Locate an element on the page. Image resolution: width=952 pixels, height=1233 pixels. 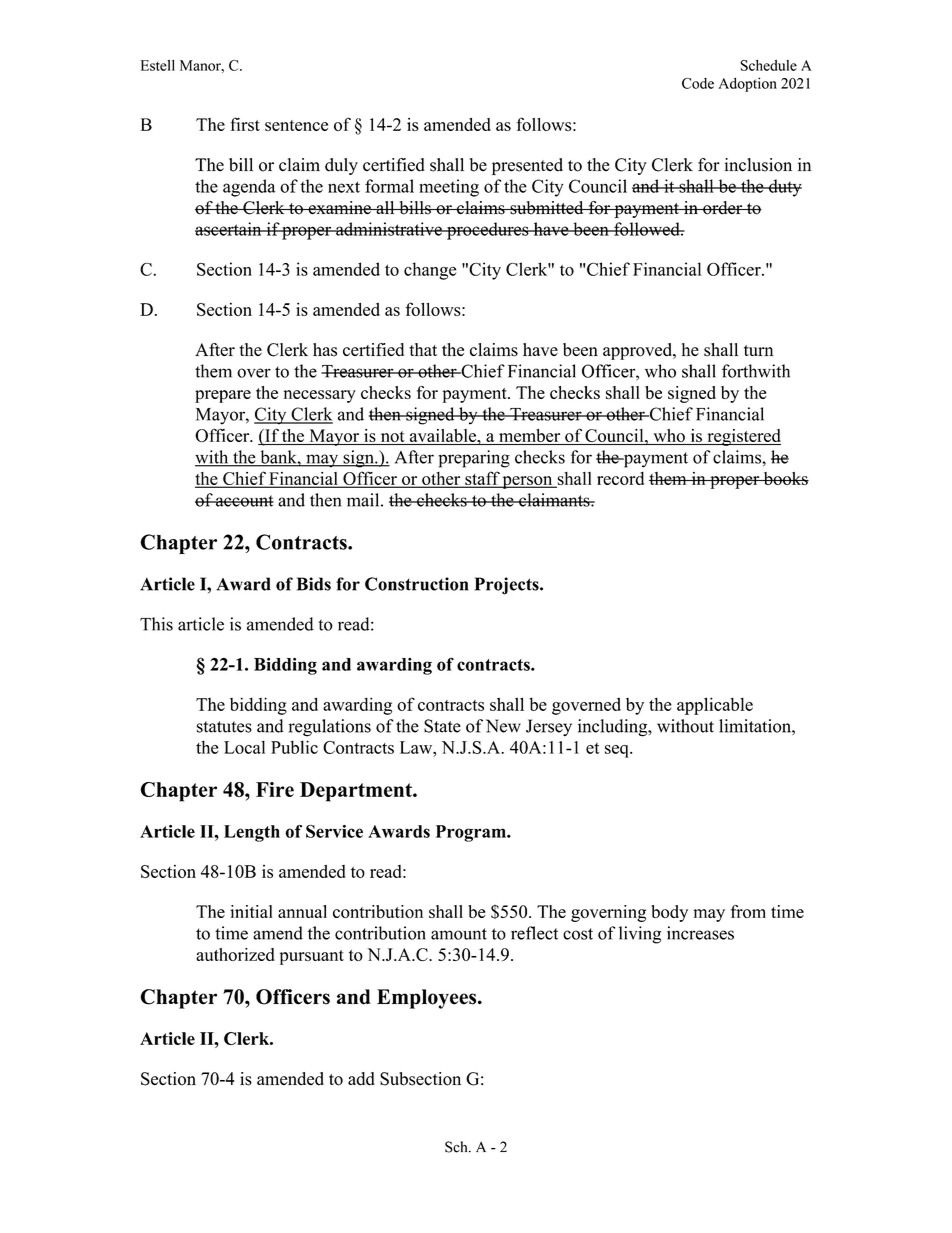
increases is located at coordinates (700, 933).
